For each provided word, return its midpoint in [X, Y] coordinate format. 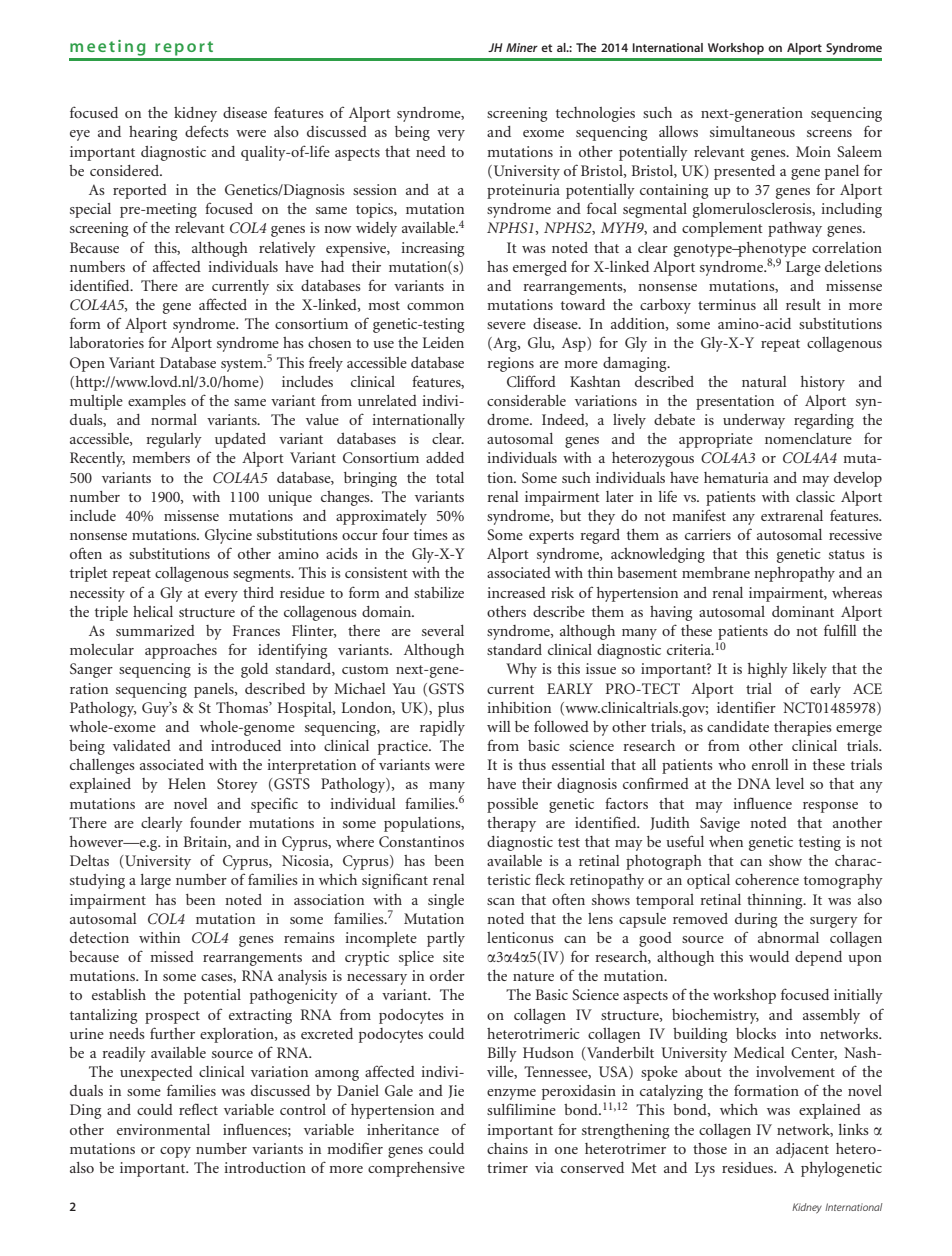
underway [754, 421]
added [445, 457]
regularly [174, 440]
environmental [163, 1129]
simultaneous [752, 131]
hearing [153, 133]
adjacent [802, 1150]
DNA [754, 783]
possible [512, 805]
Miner [522, 47]
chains [507, 1148]
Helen [187, 783]
